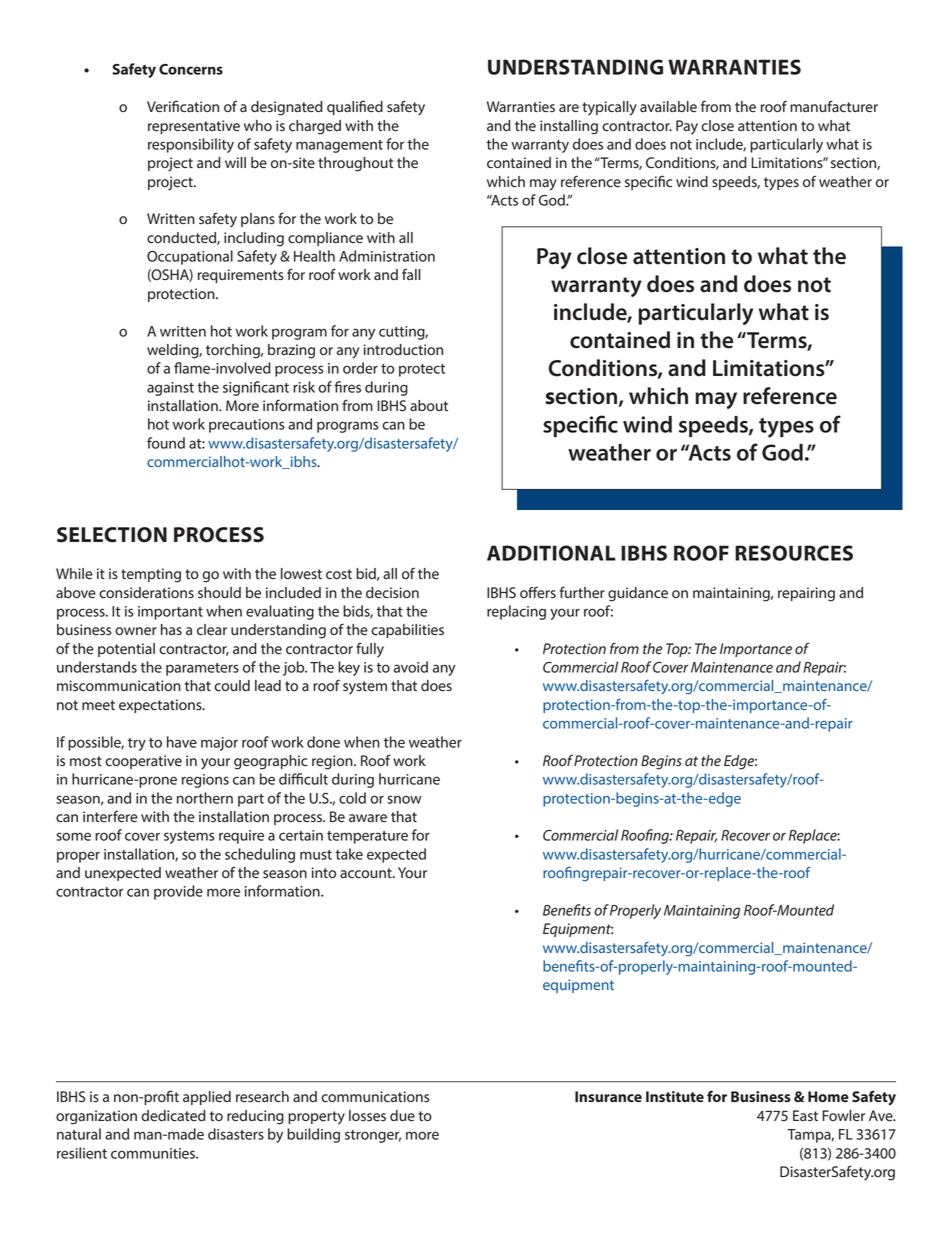 Image resolution: width=952 pixels, height=1233 pixels. What do you see at coordinates (794, 553) in the screenshot?
I see `RESOURCES` at bounding box center [794, 553].
